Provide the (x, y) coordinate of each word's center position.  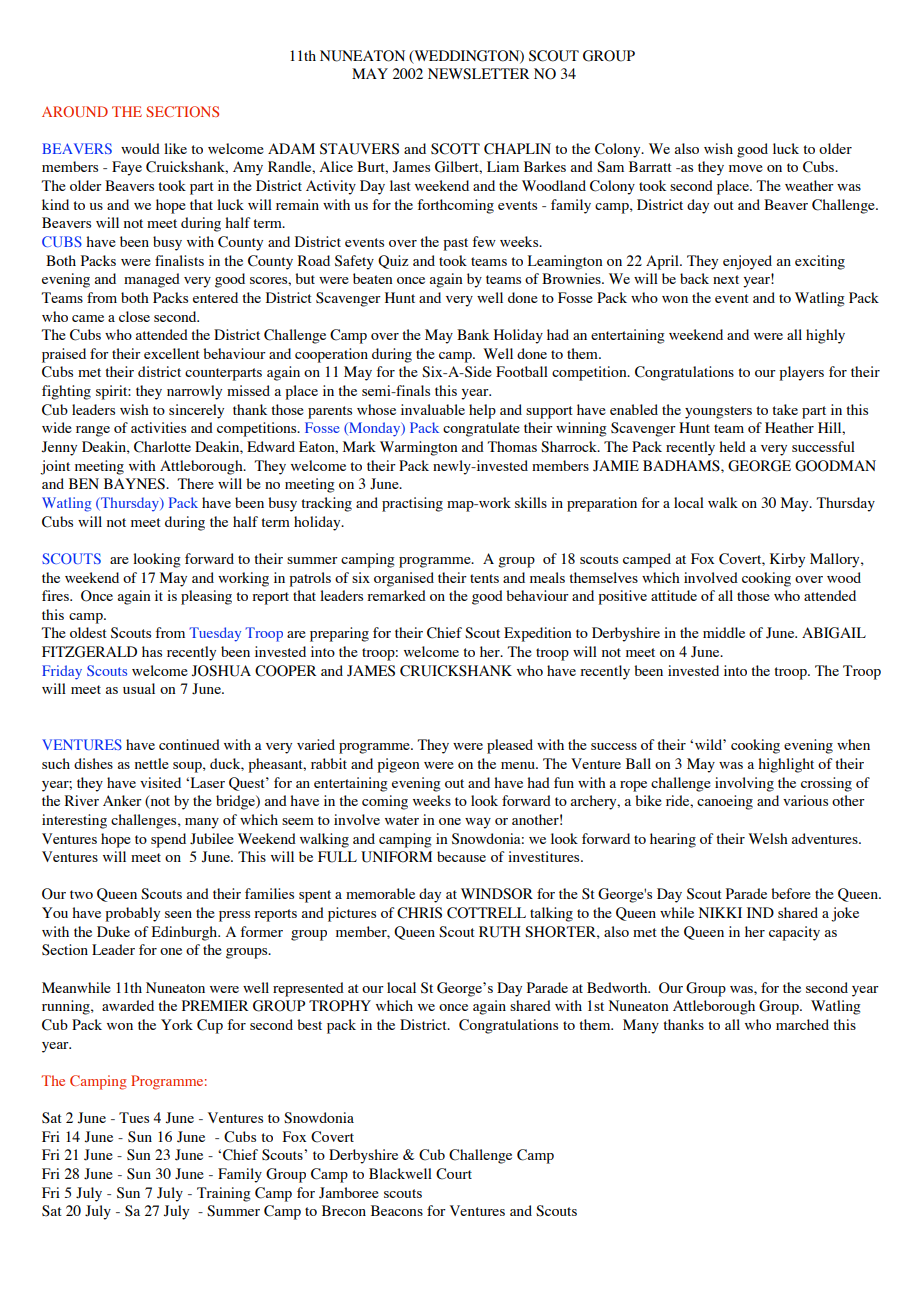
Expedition (538, 634)
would (140, 148)
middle (724, 632)
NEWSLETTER (478, 74)
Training (224, 1194)
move (746, 168)
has (152, 651)
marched (802, 1024)
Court (454, 1174)
